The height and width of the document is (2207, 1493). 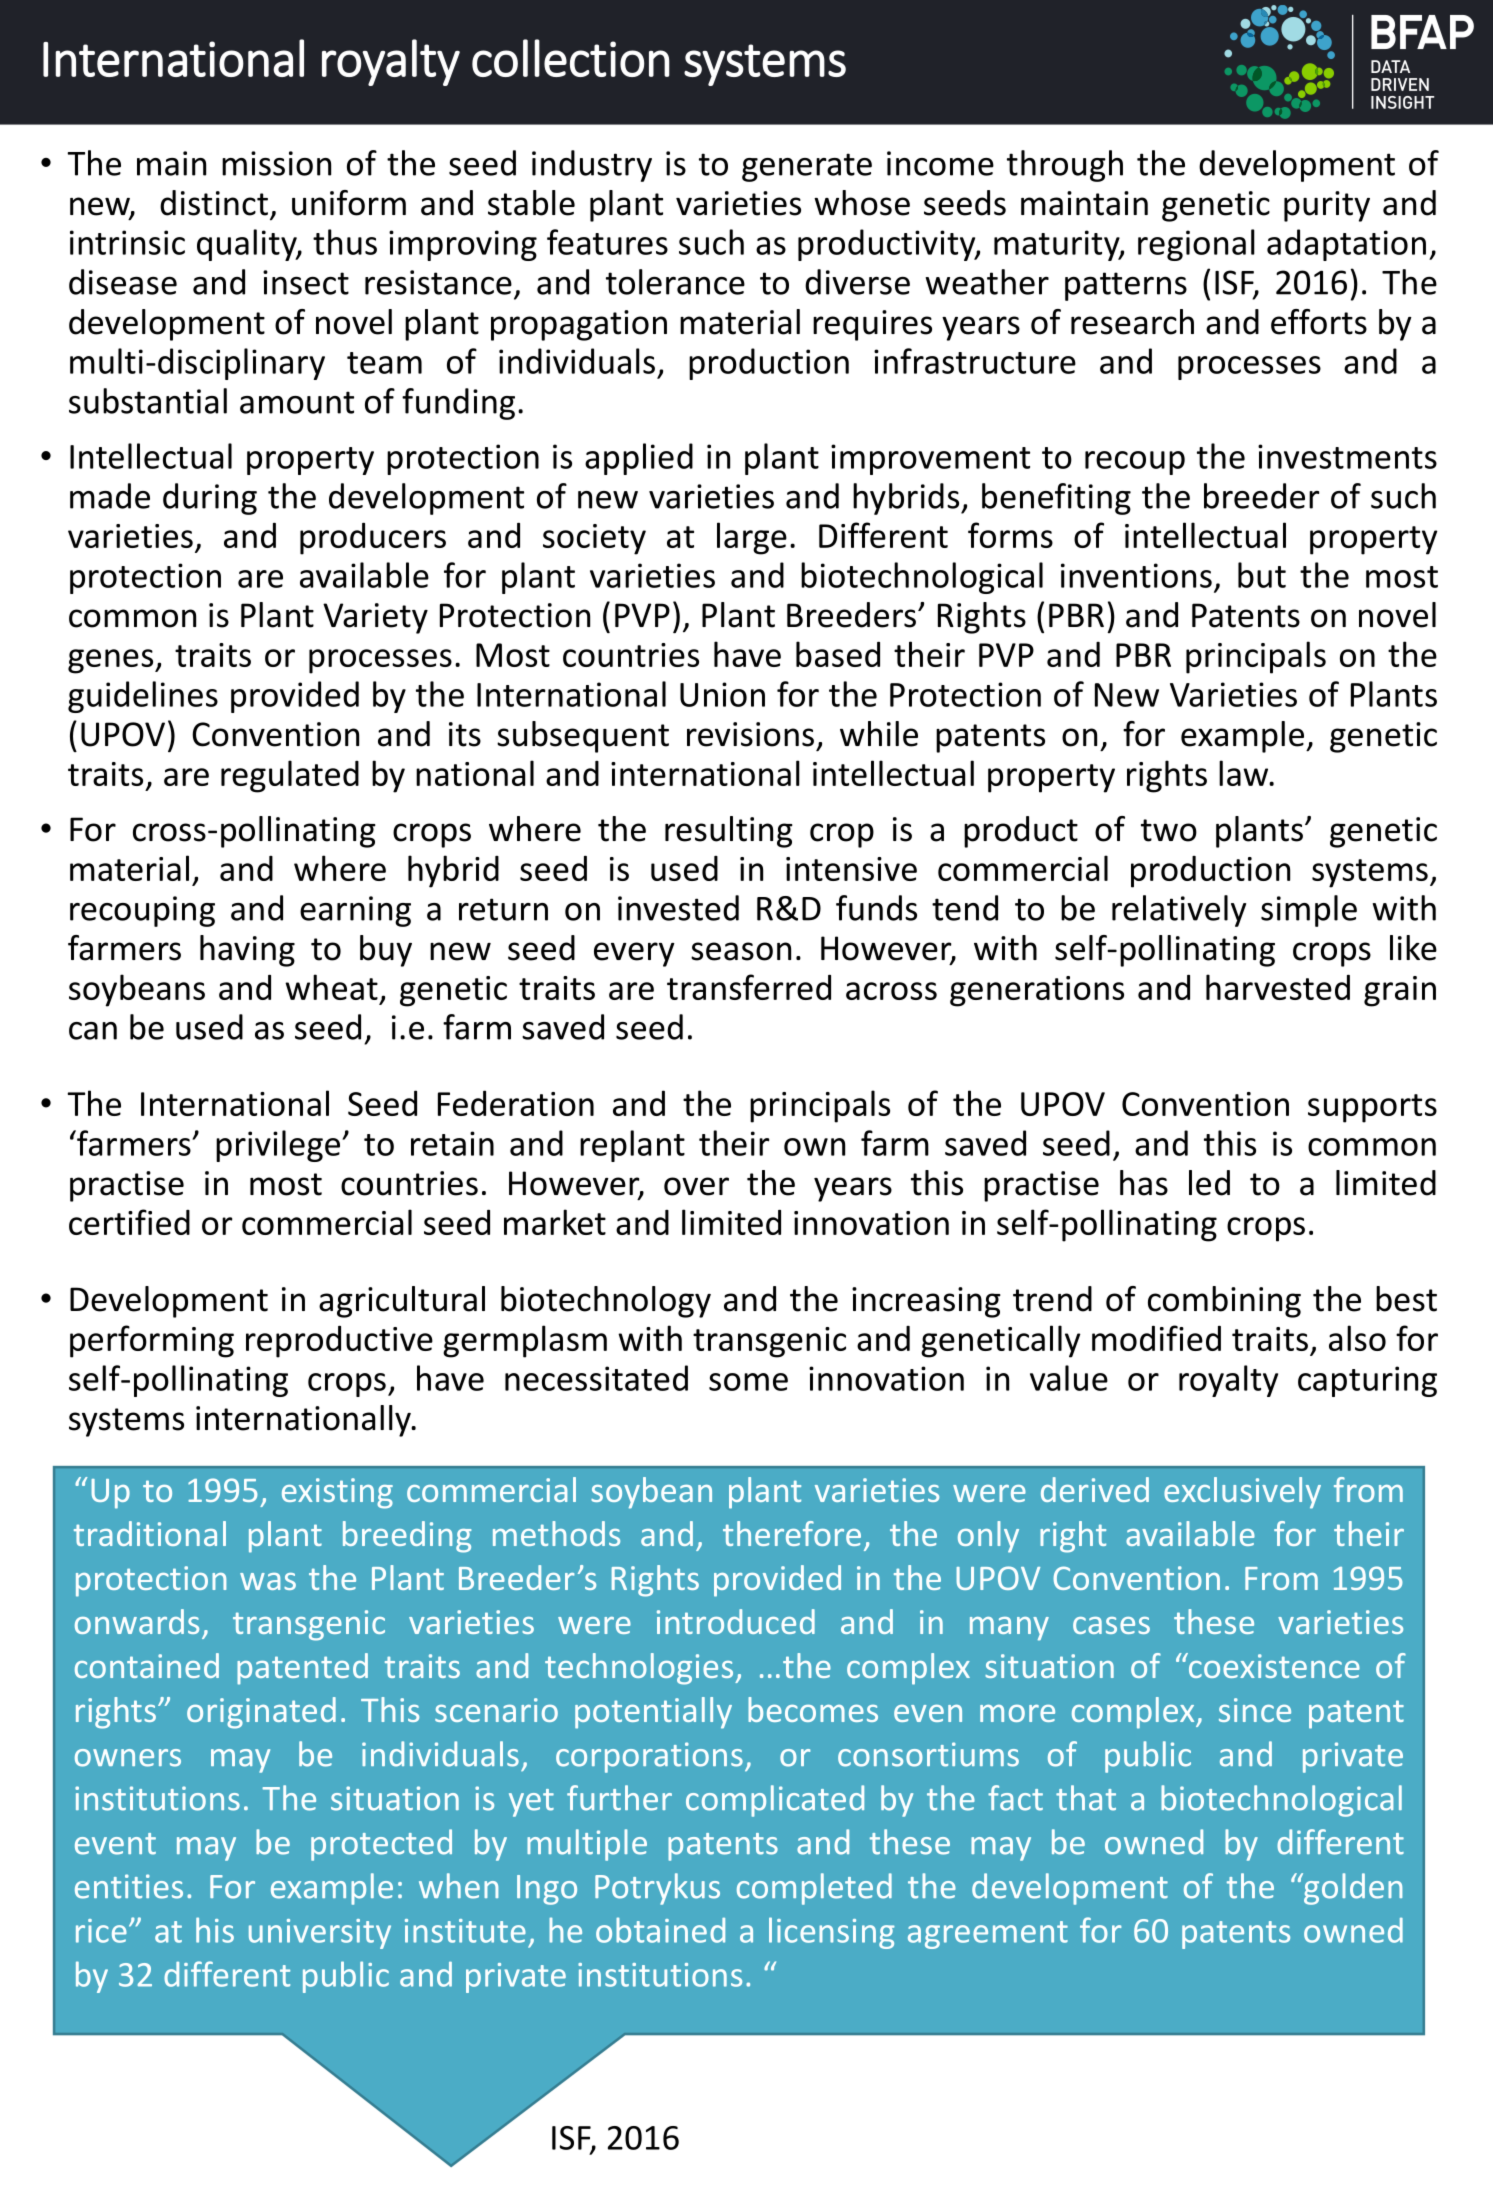 What do you see at coordinates (210, 499) in the document?
I see `during` at bounding box center [210, 499].
